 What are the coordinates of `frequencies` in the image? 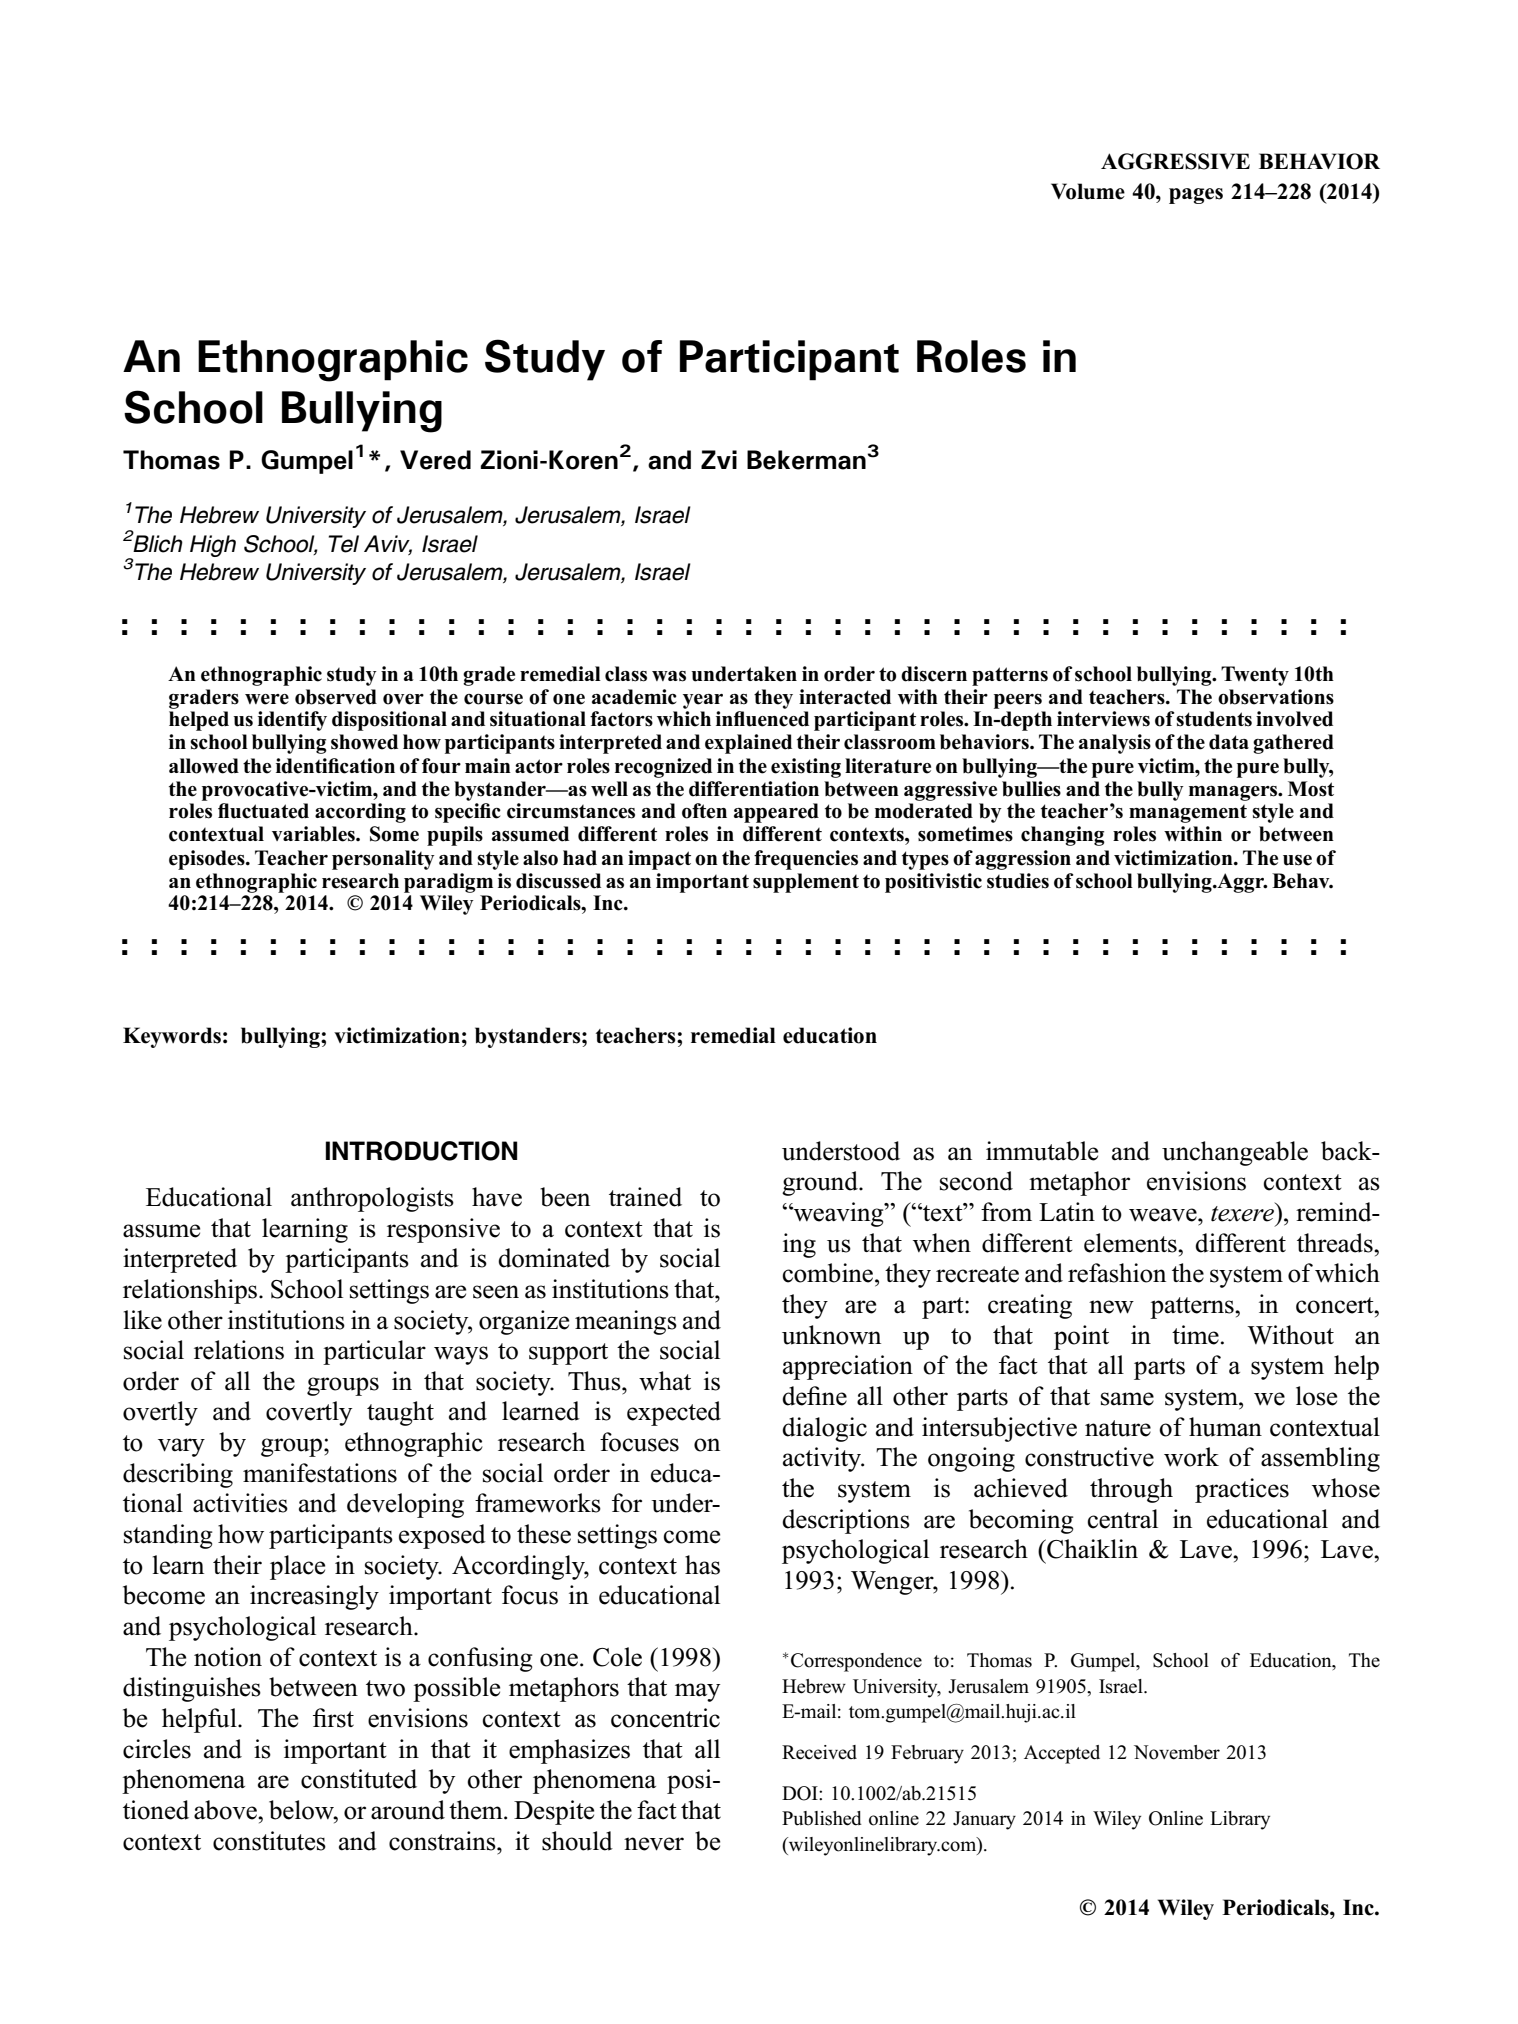 It's located at (806, 860).
